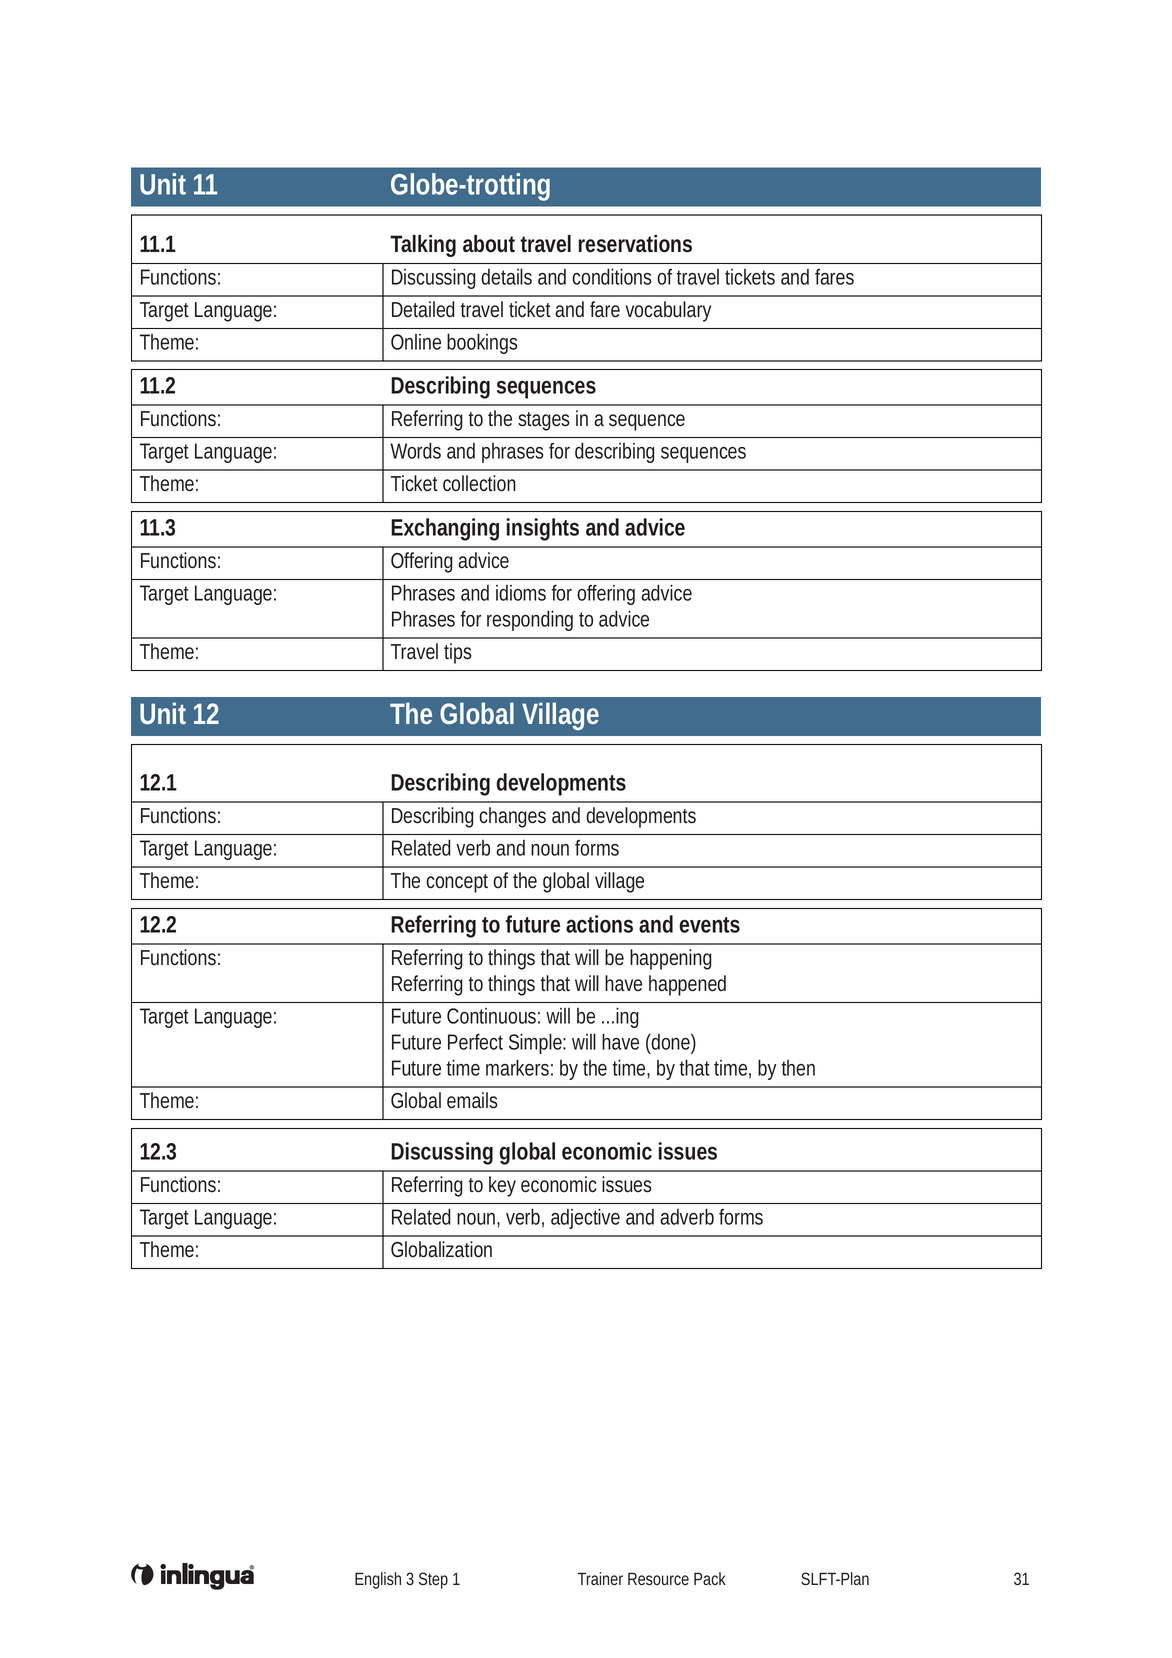 The width and height of the page is (1172, 1658). I want to click on events, so click(709, 925).
